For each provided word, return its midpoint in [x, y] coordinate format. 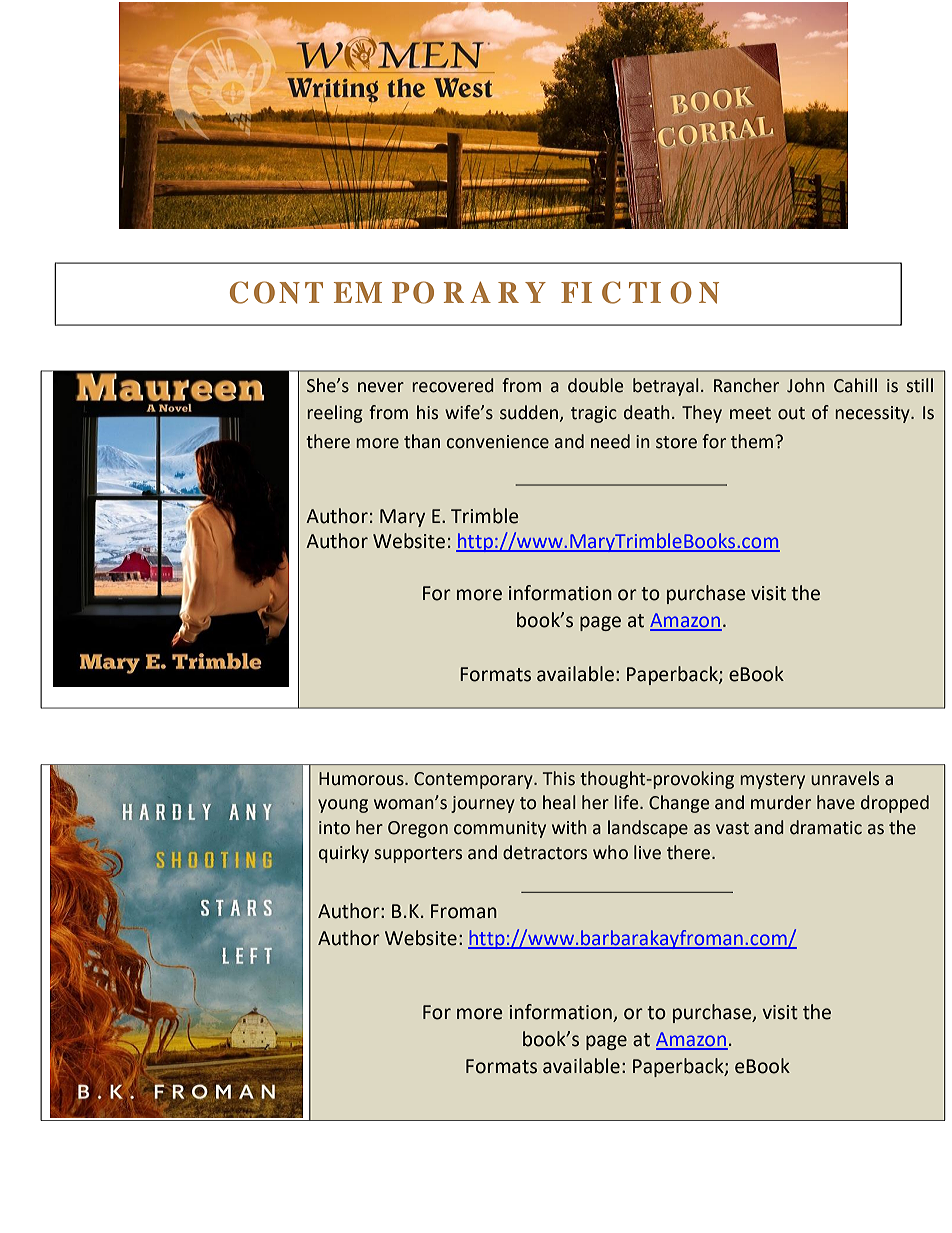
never [381, 387]
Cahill [855, 385]
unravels [845, 778]
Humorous [362, 779]
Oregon [418, 829]
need [610, 441]
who [610, 852]
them [752, 441]
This [559, 778]
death [647, 412]
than [422, 441]
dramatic [826, 827]
